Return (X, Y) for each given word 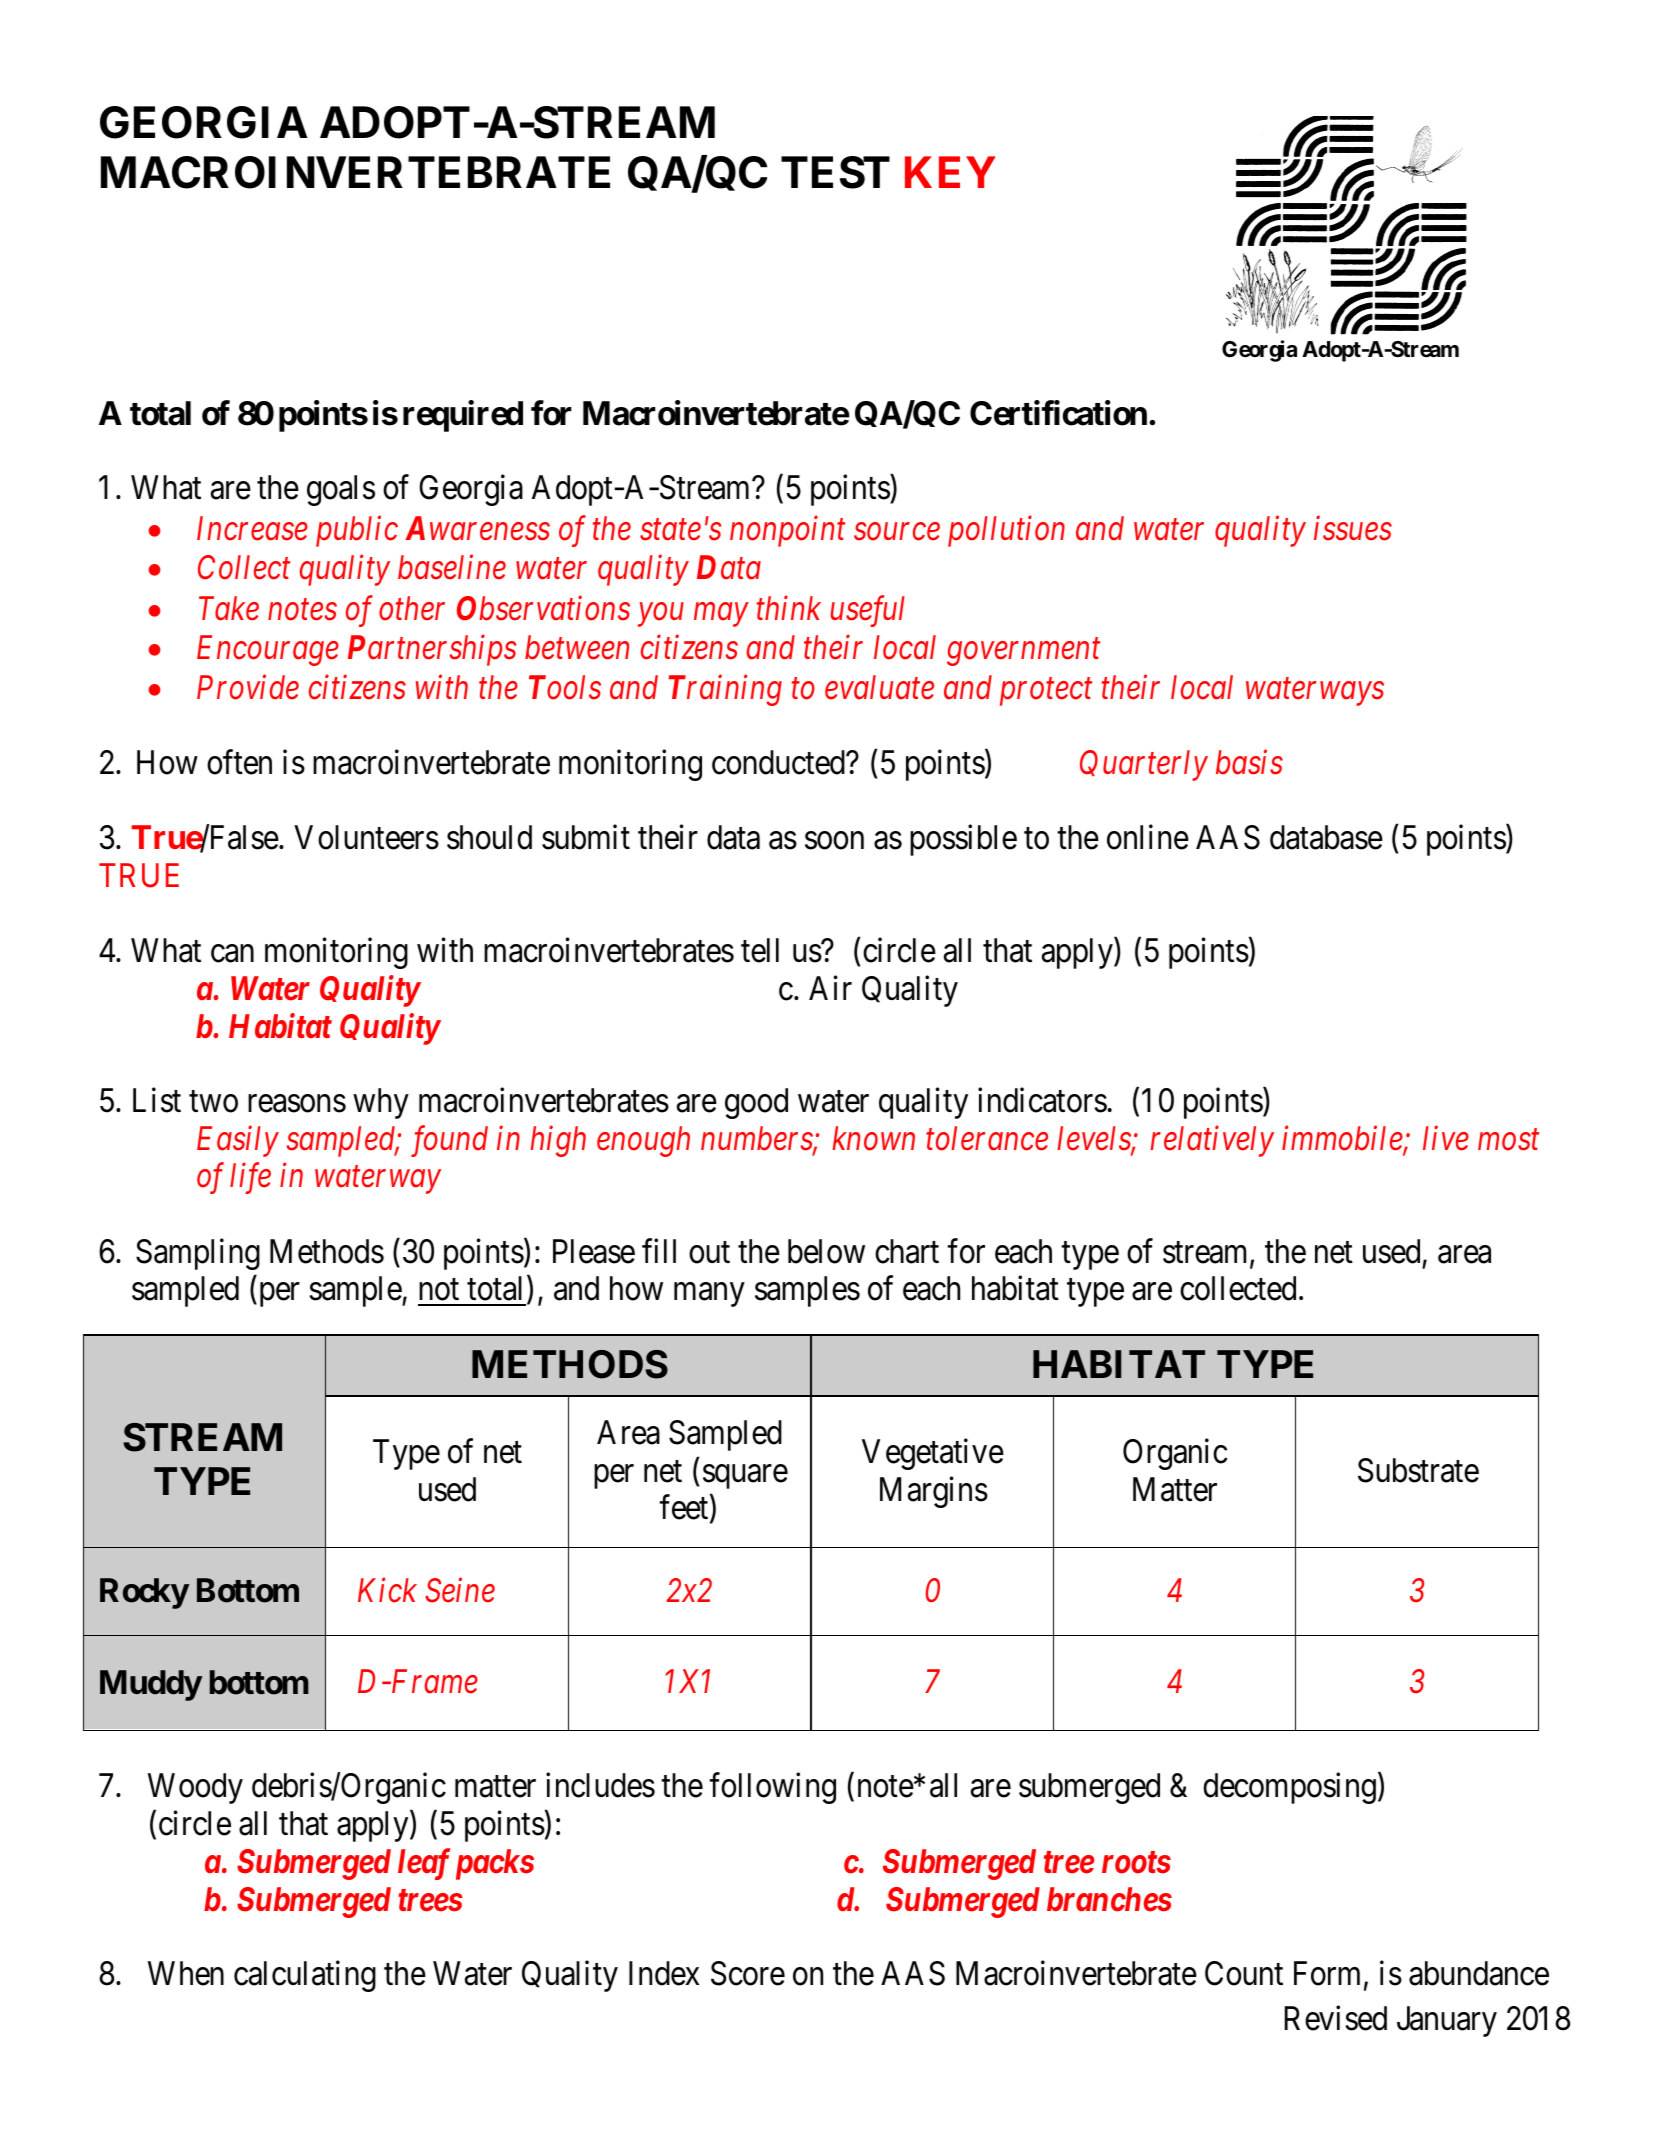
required (463, 416)
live (1446, 1138)
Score (748, 1973)
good (756, 1103)
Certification (1058, 413)
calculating (305, 1976)
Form (1327, 1974)
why (381, 1103)
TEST (835, 172)
